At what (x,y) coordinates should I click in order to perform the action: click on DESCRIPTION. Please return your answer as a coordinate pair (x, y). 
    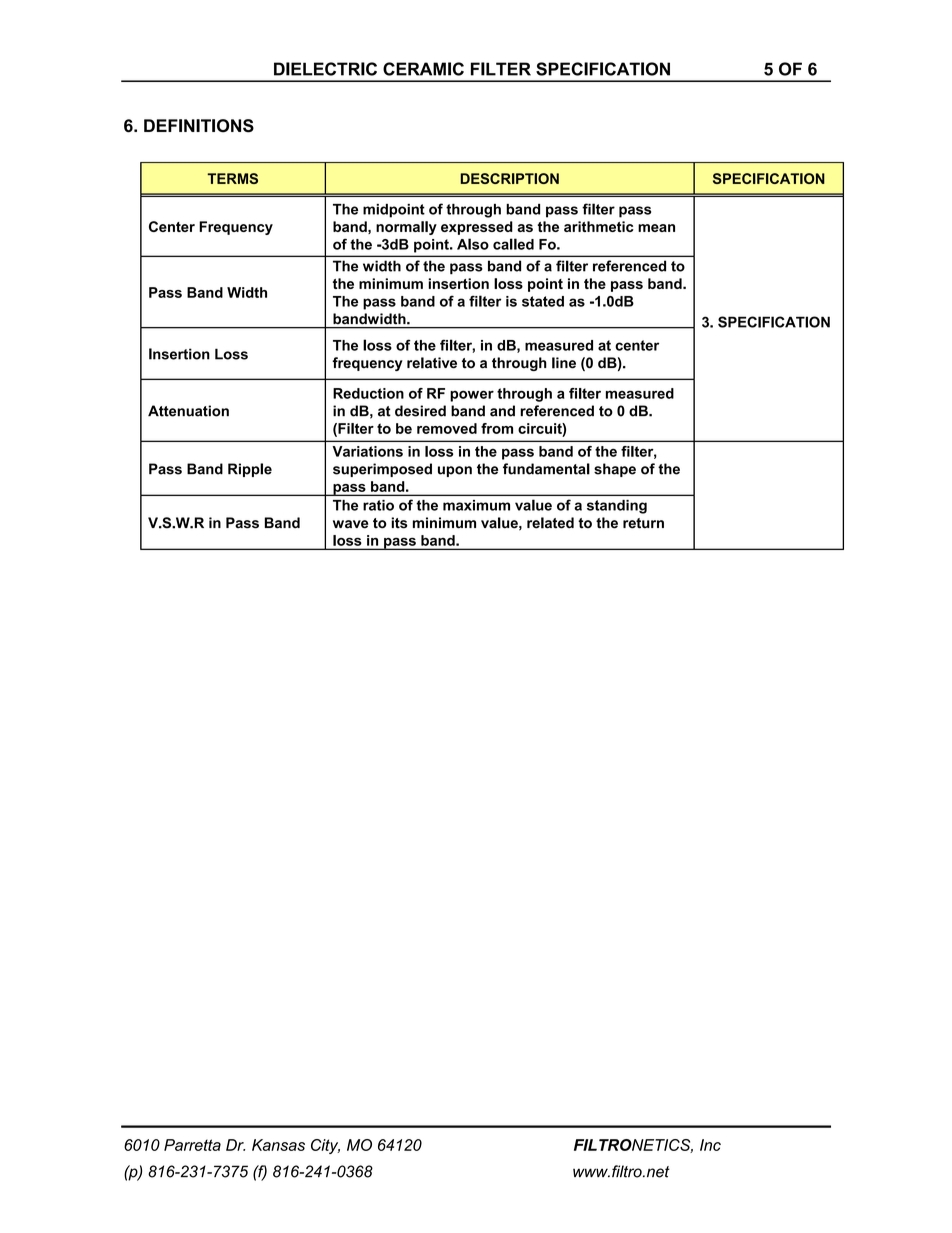
    Looking at the image, I should click on (510, 178).
